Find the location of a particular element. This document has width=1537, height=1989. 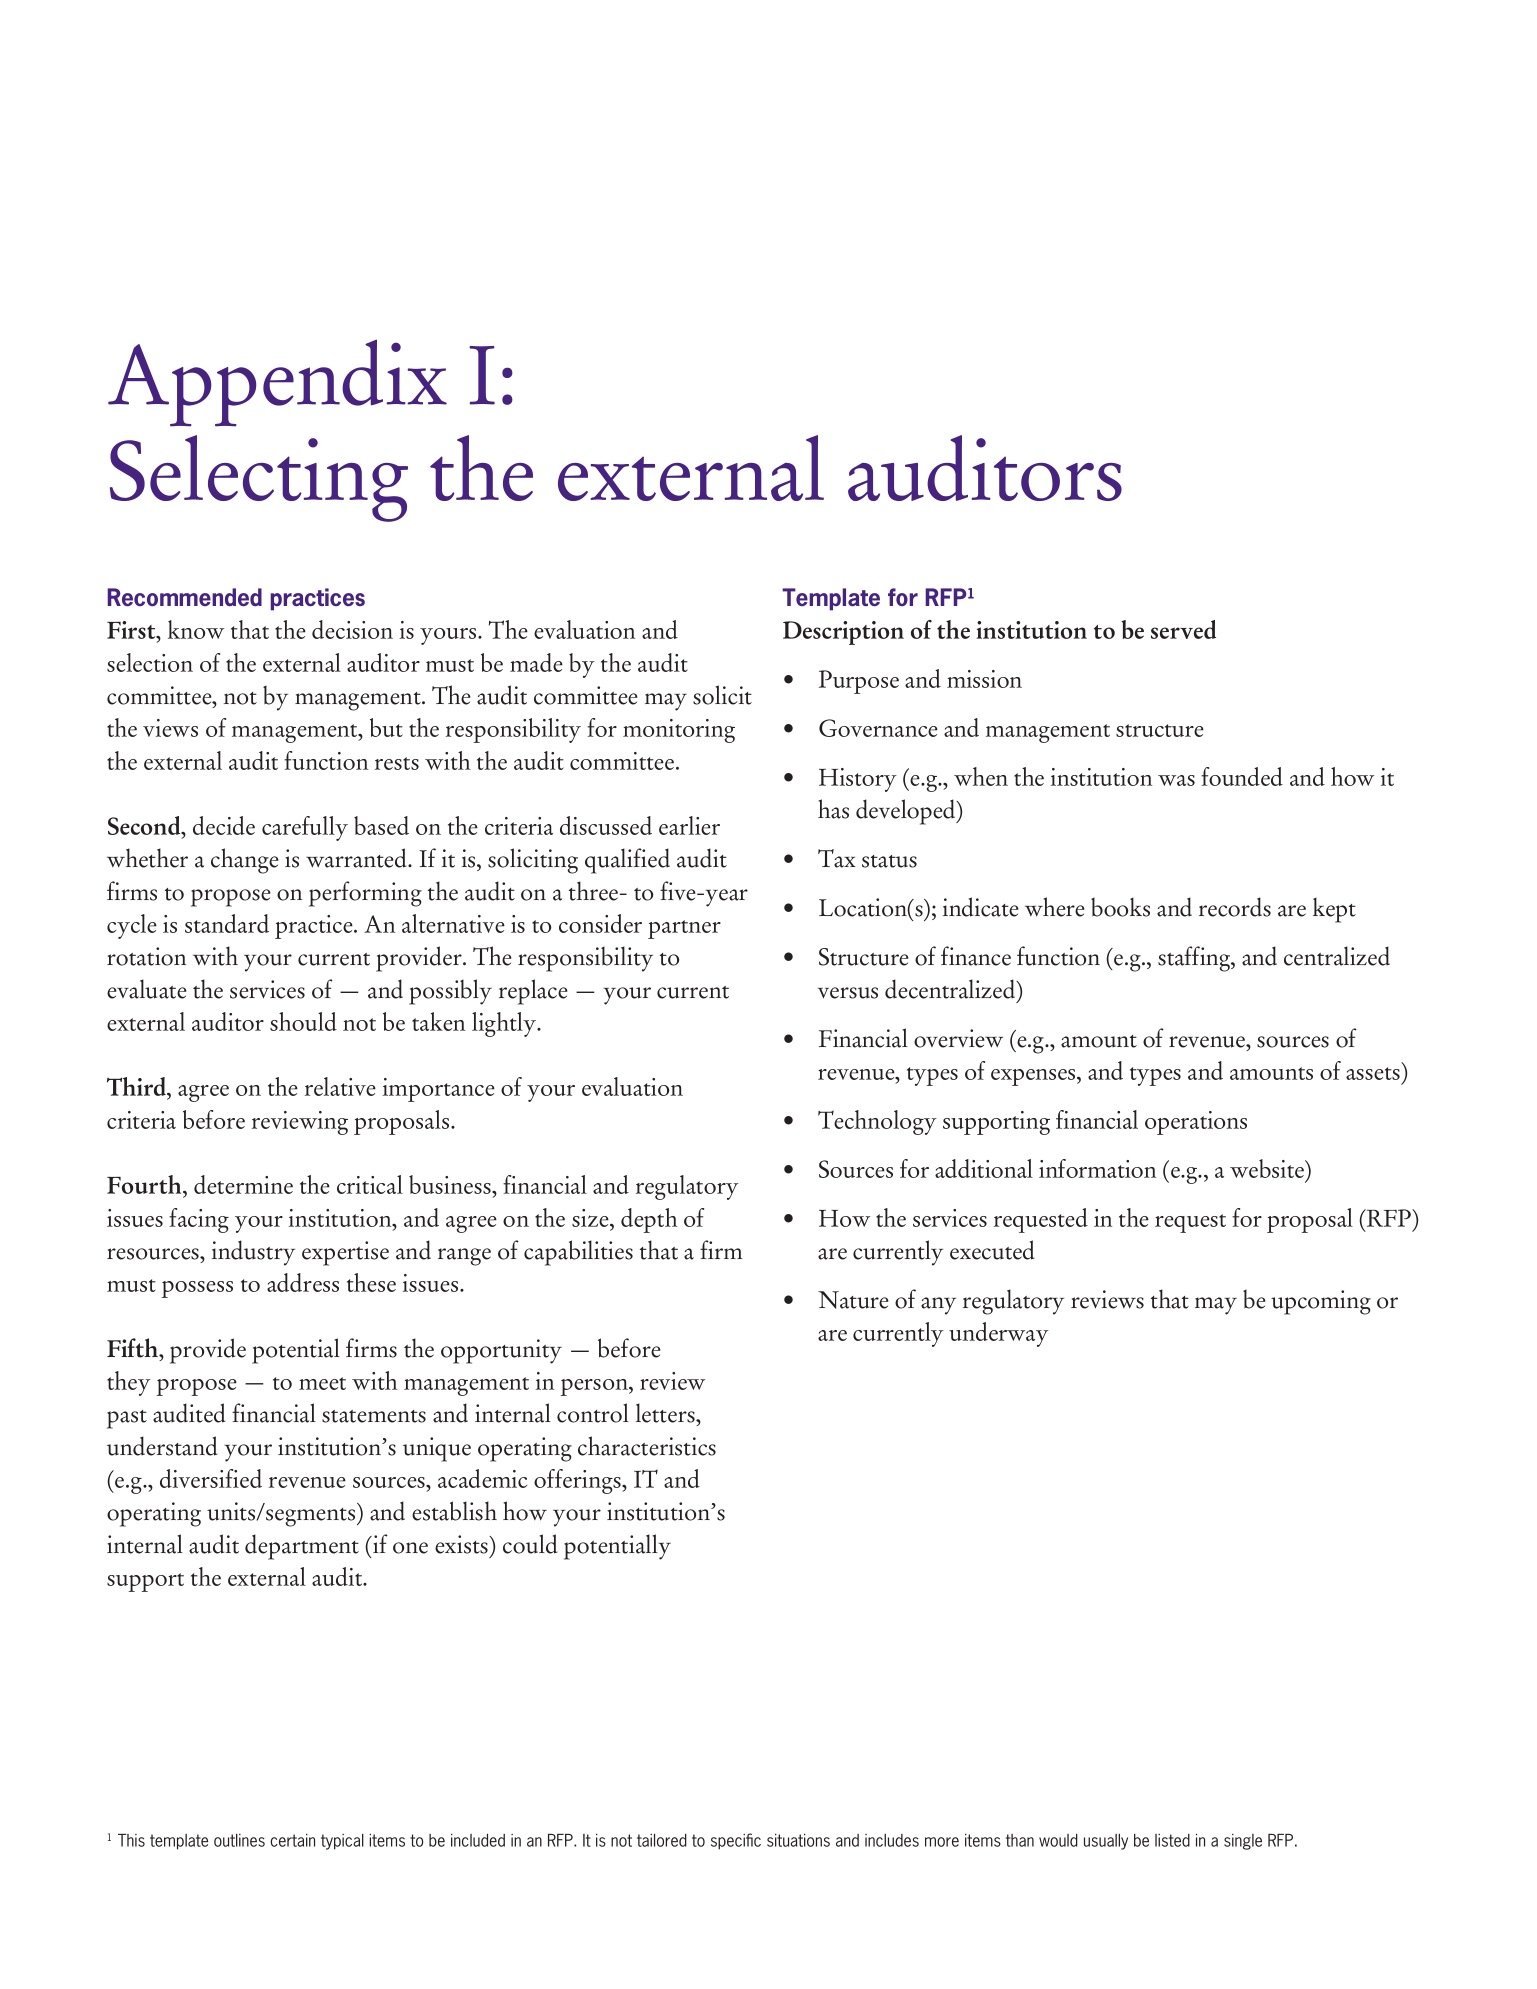

Appendix is located at coordinates (277, 383).
